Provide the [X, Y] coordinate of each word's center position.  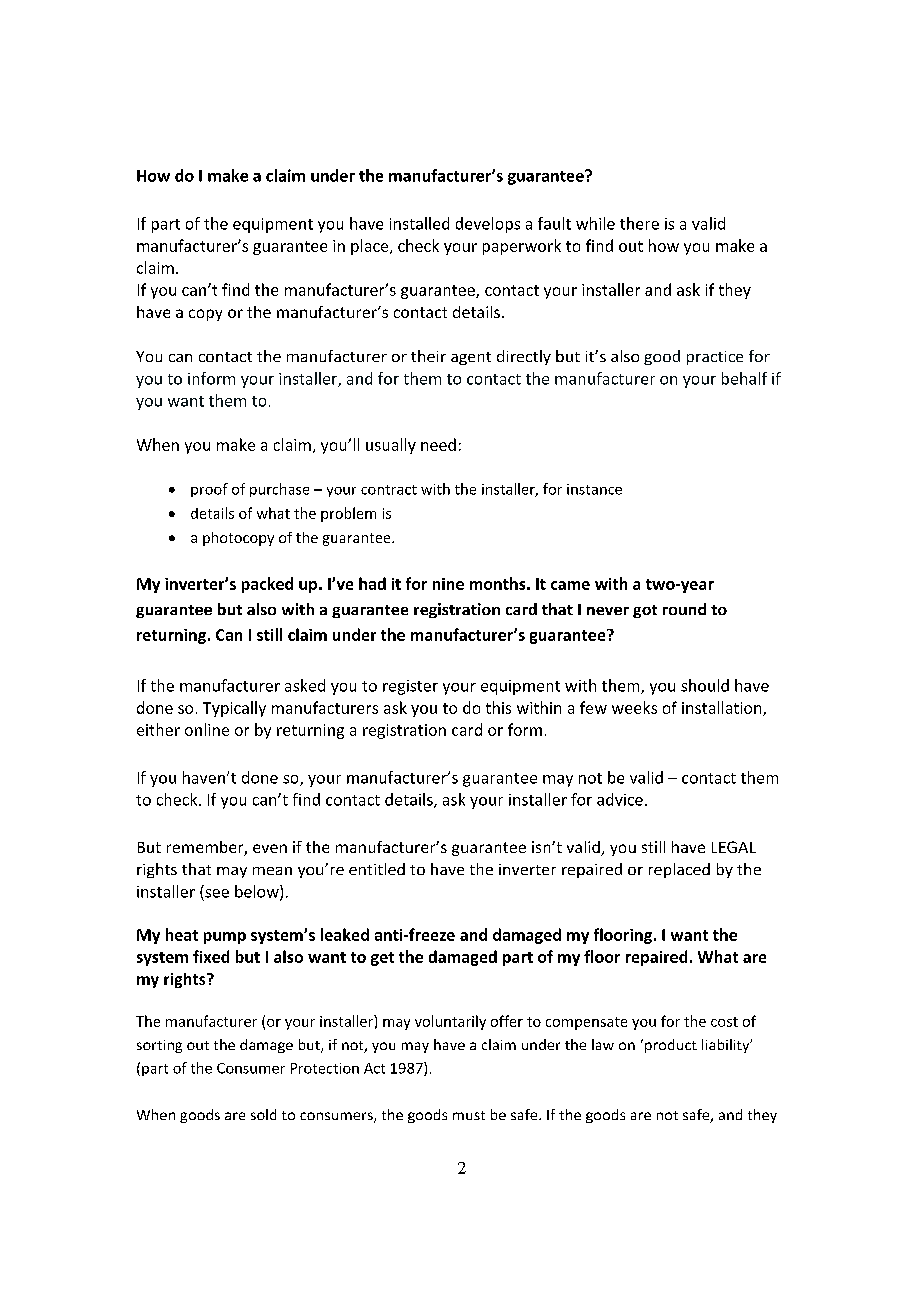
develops [488, 225]
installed [419, 223]
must [469, 1115]
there [639, 223]
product [669, 1046]
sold [263, 1114]
